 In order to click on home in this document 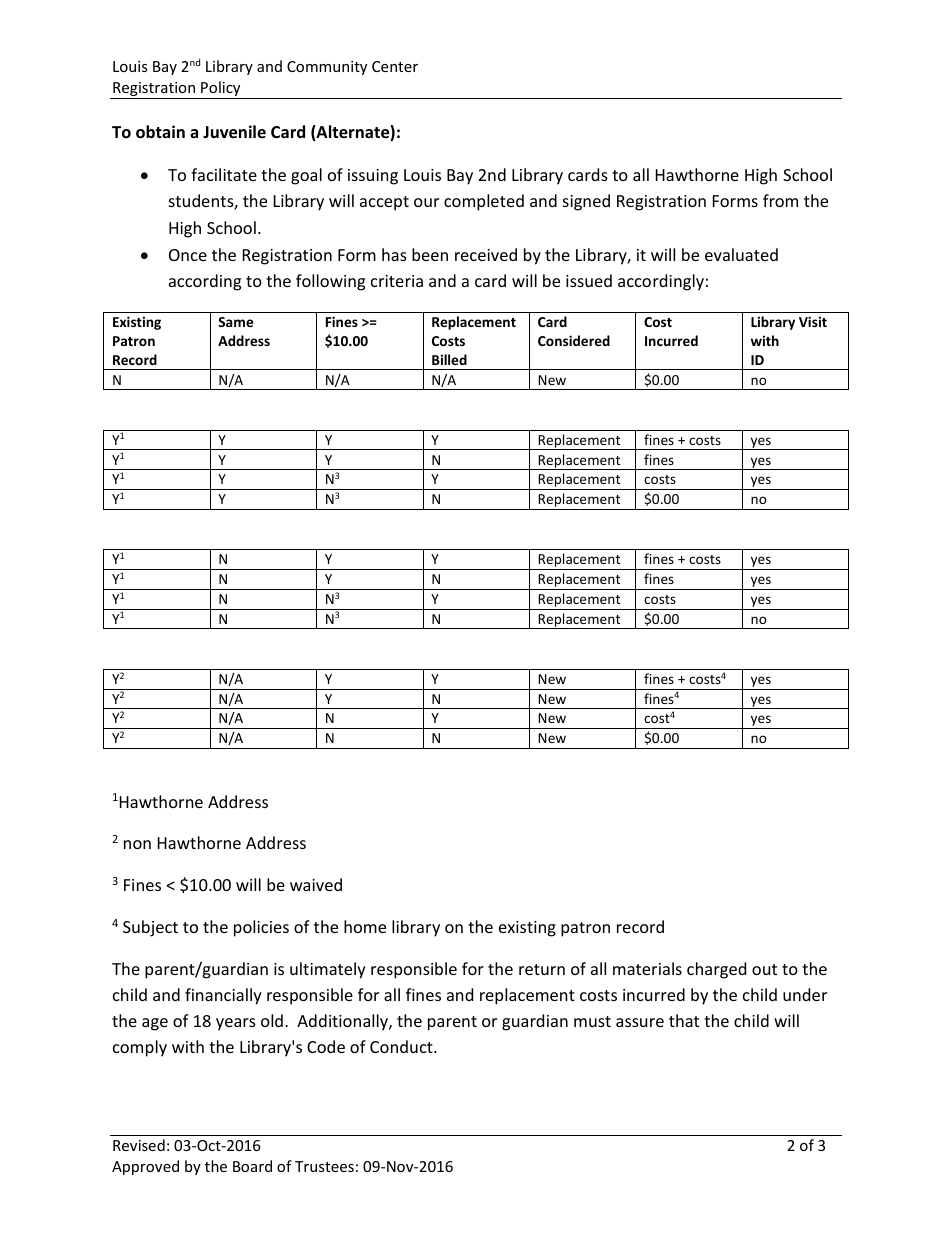, I will do `click(365, 926)`.
